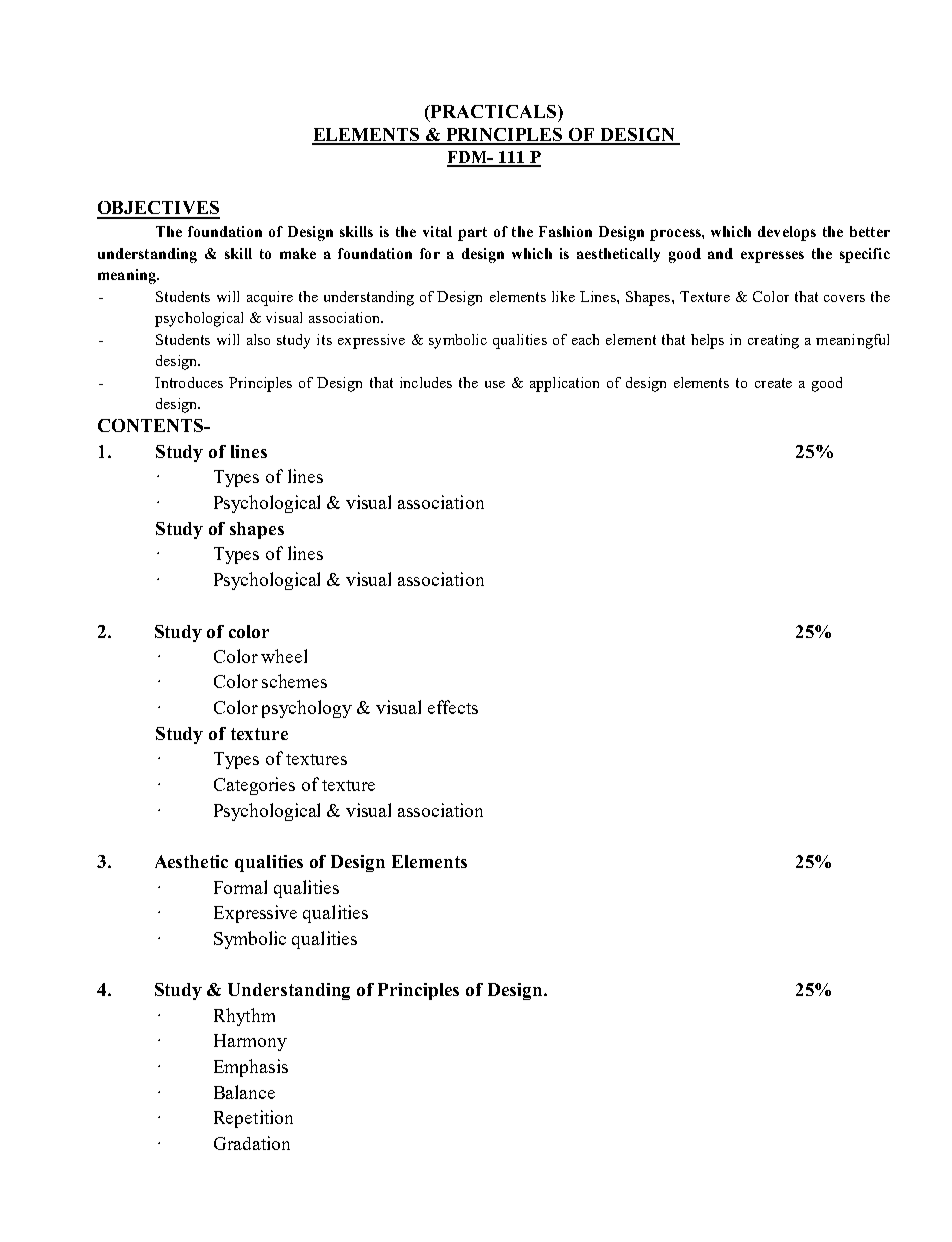 This document has height=1242, width=952. Describe the element at coordinates (565, 231) in the document. I see `Fashion` at that location.
